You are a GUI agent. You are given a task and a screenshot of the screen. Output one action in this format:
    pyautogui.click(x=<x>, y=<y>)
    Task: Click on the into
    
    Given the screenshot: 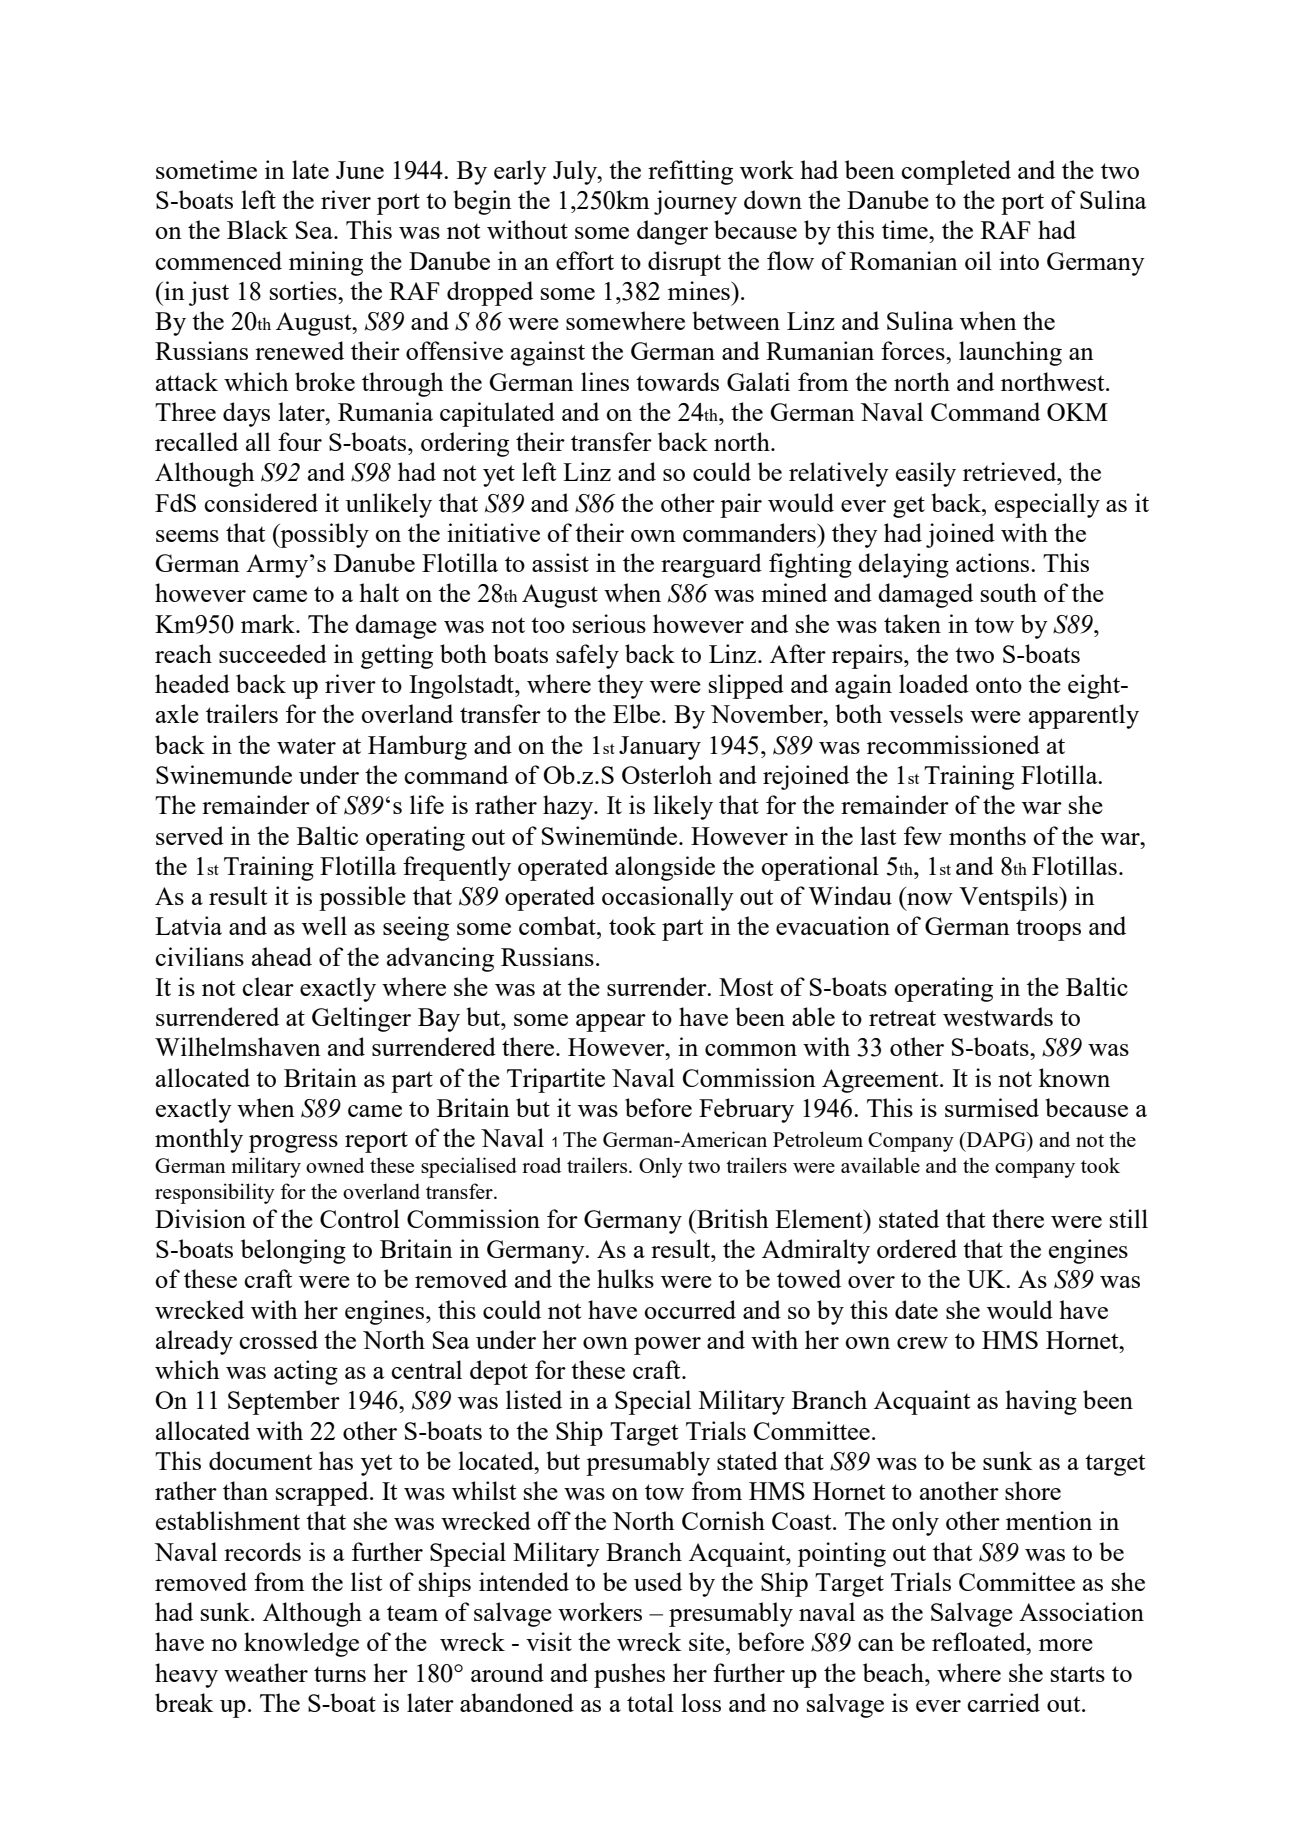 What is the action you would take?
    pyautogui.click(x=1019, y=260)
